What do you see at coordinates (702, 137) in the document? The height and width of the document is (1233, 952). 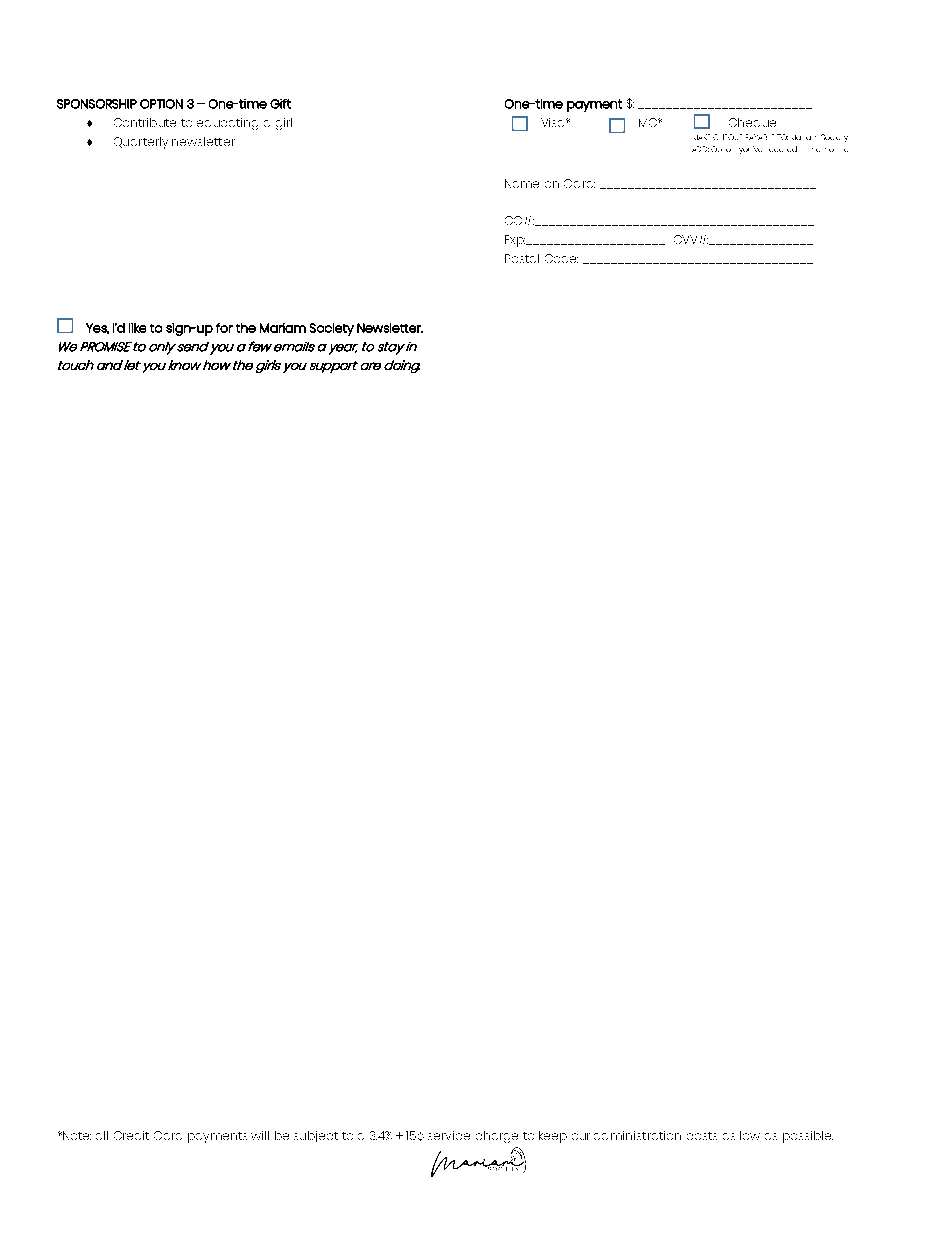 I see `MAKE` at bounding box center [702, 137].
